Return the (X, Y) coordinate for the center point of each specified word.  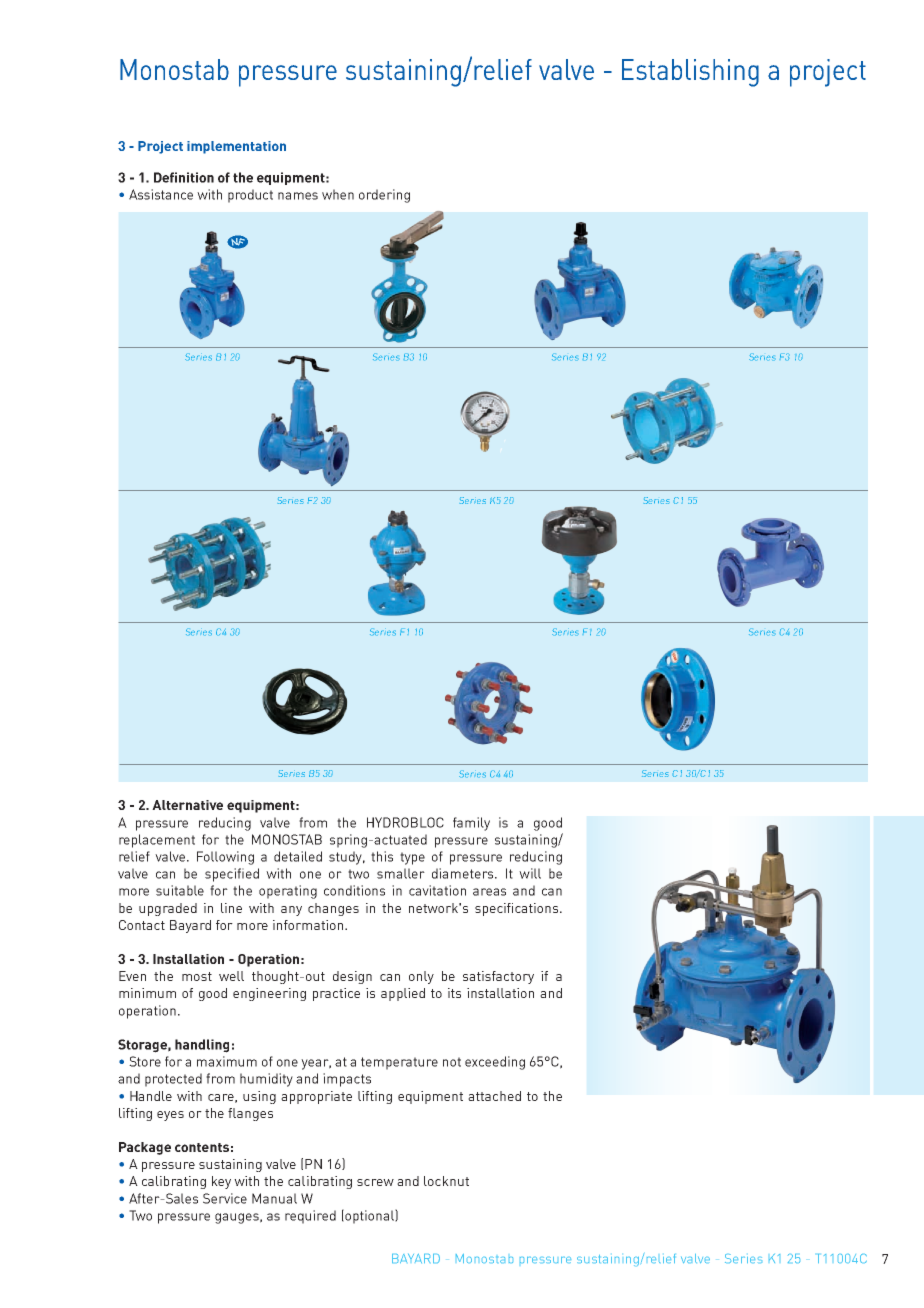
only (421, 977)
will (530, 873)
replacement (157, 841)
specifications (518, 909)
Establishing (690, 73)
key (221, 1182)
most (197, 976)
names (298, 196)
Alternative (187, 805)
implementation (236, 147)
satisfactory (498, 977)
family (471, 824)
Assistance (161, 194)
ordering (384, 196)
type (412, 858)
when (338, 194)
